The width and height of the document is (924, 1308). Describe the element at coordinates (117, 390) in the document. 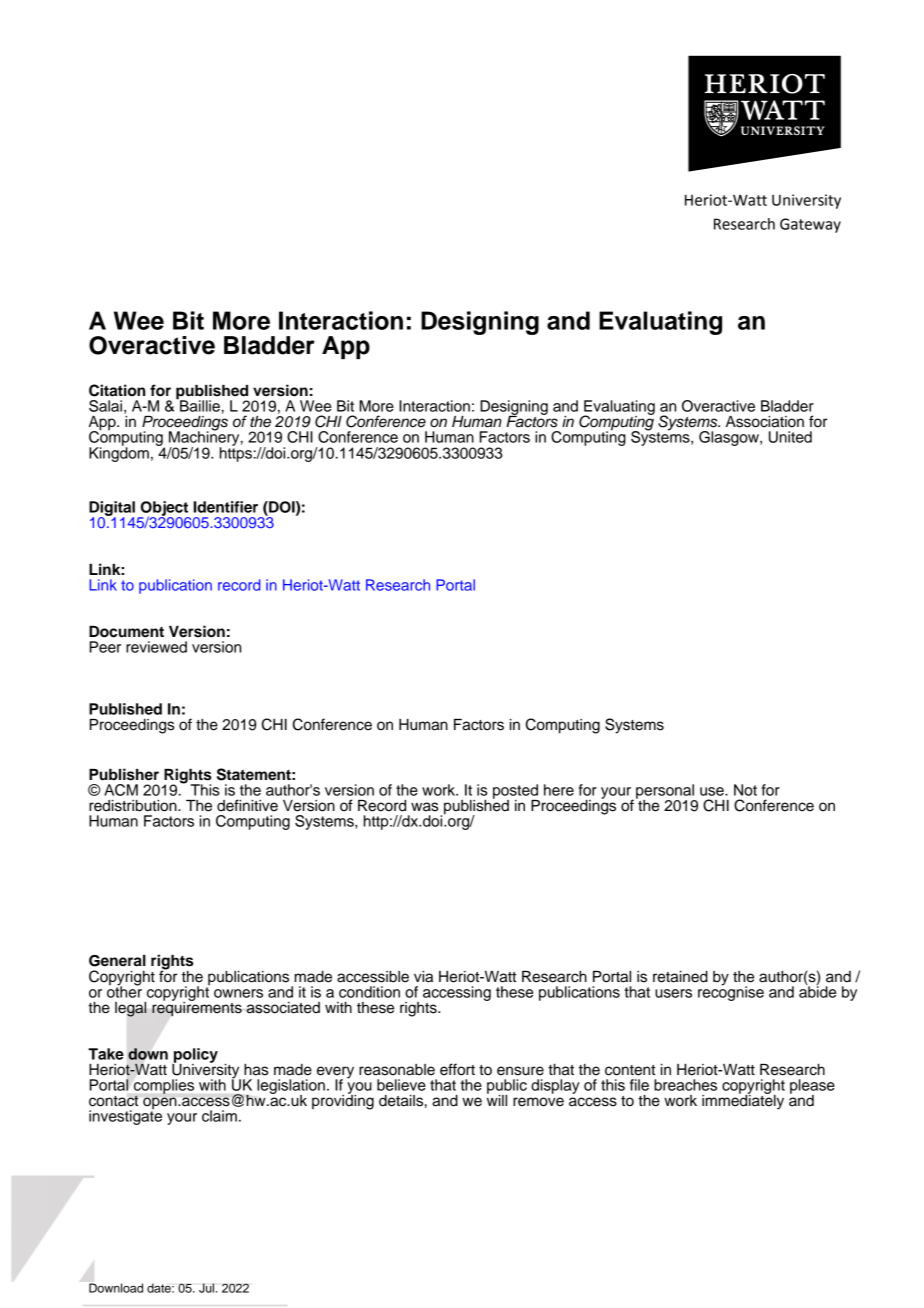

I see `Citation` at that location.
